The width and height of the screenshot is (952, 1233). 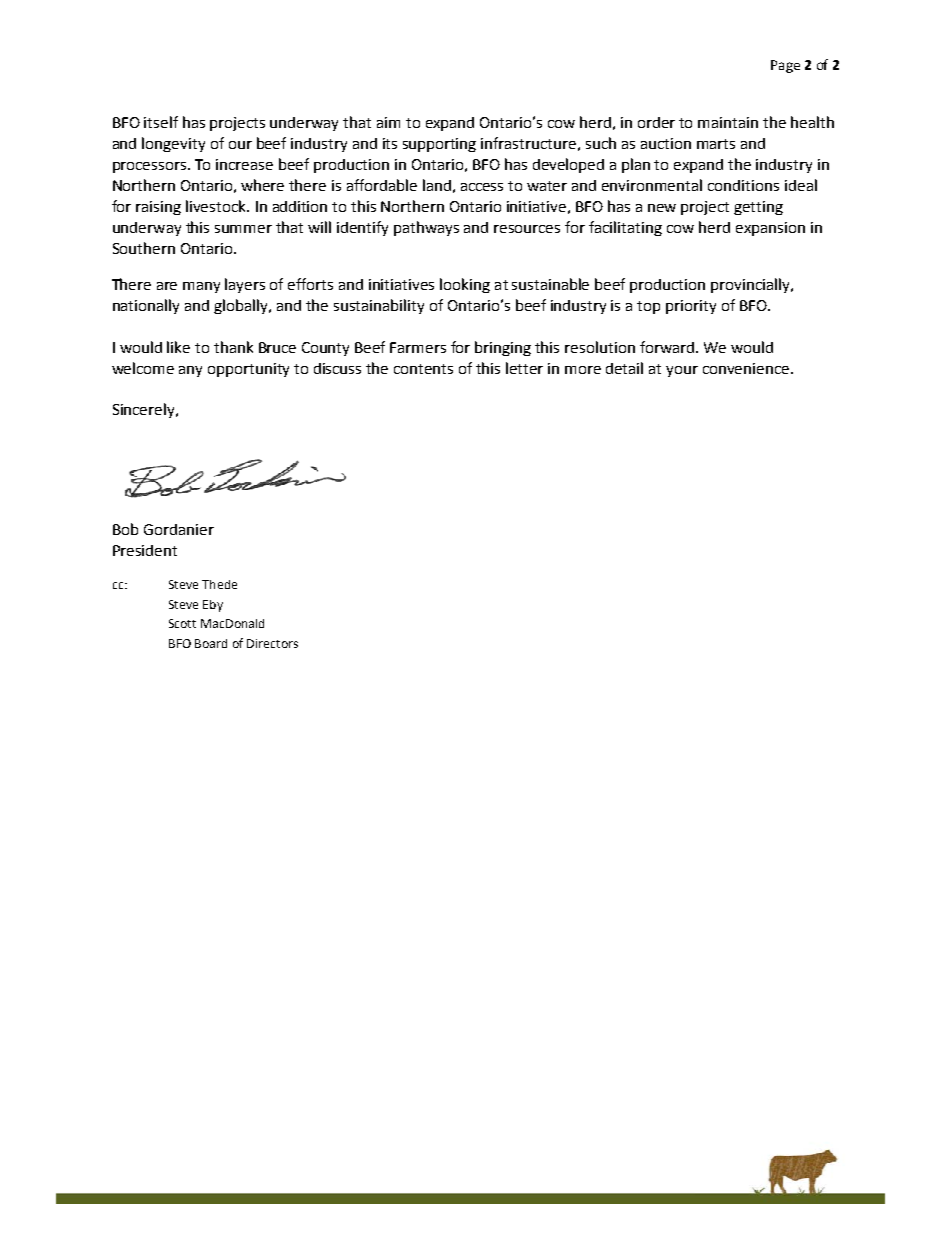 I want to click on aim, so click(x=388, y=122).
